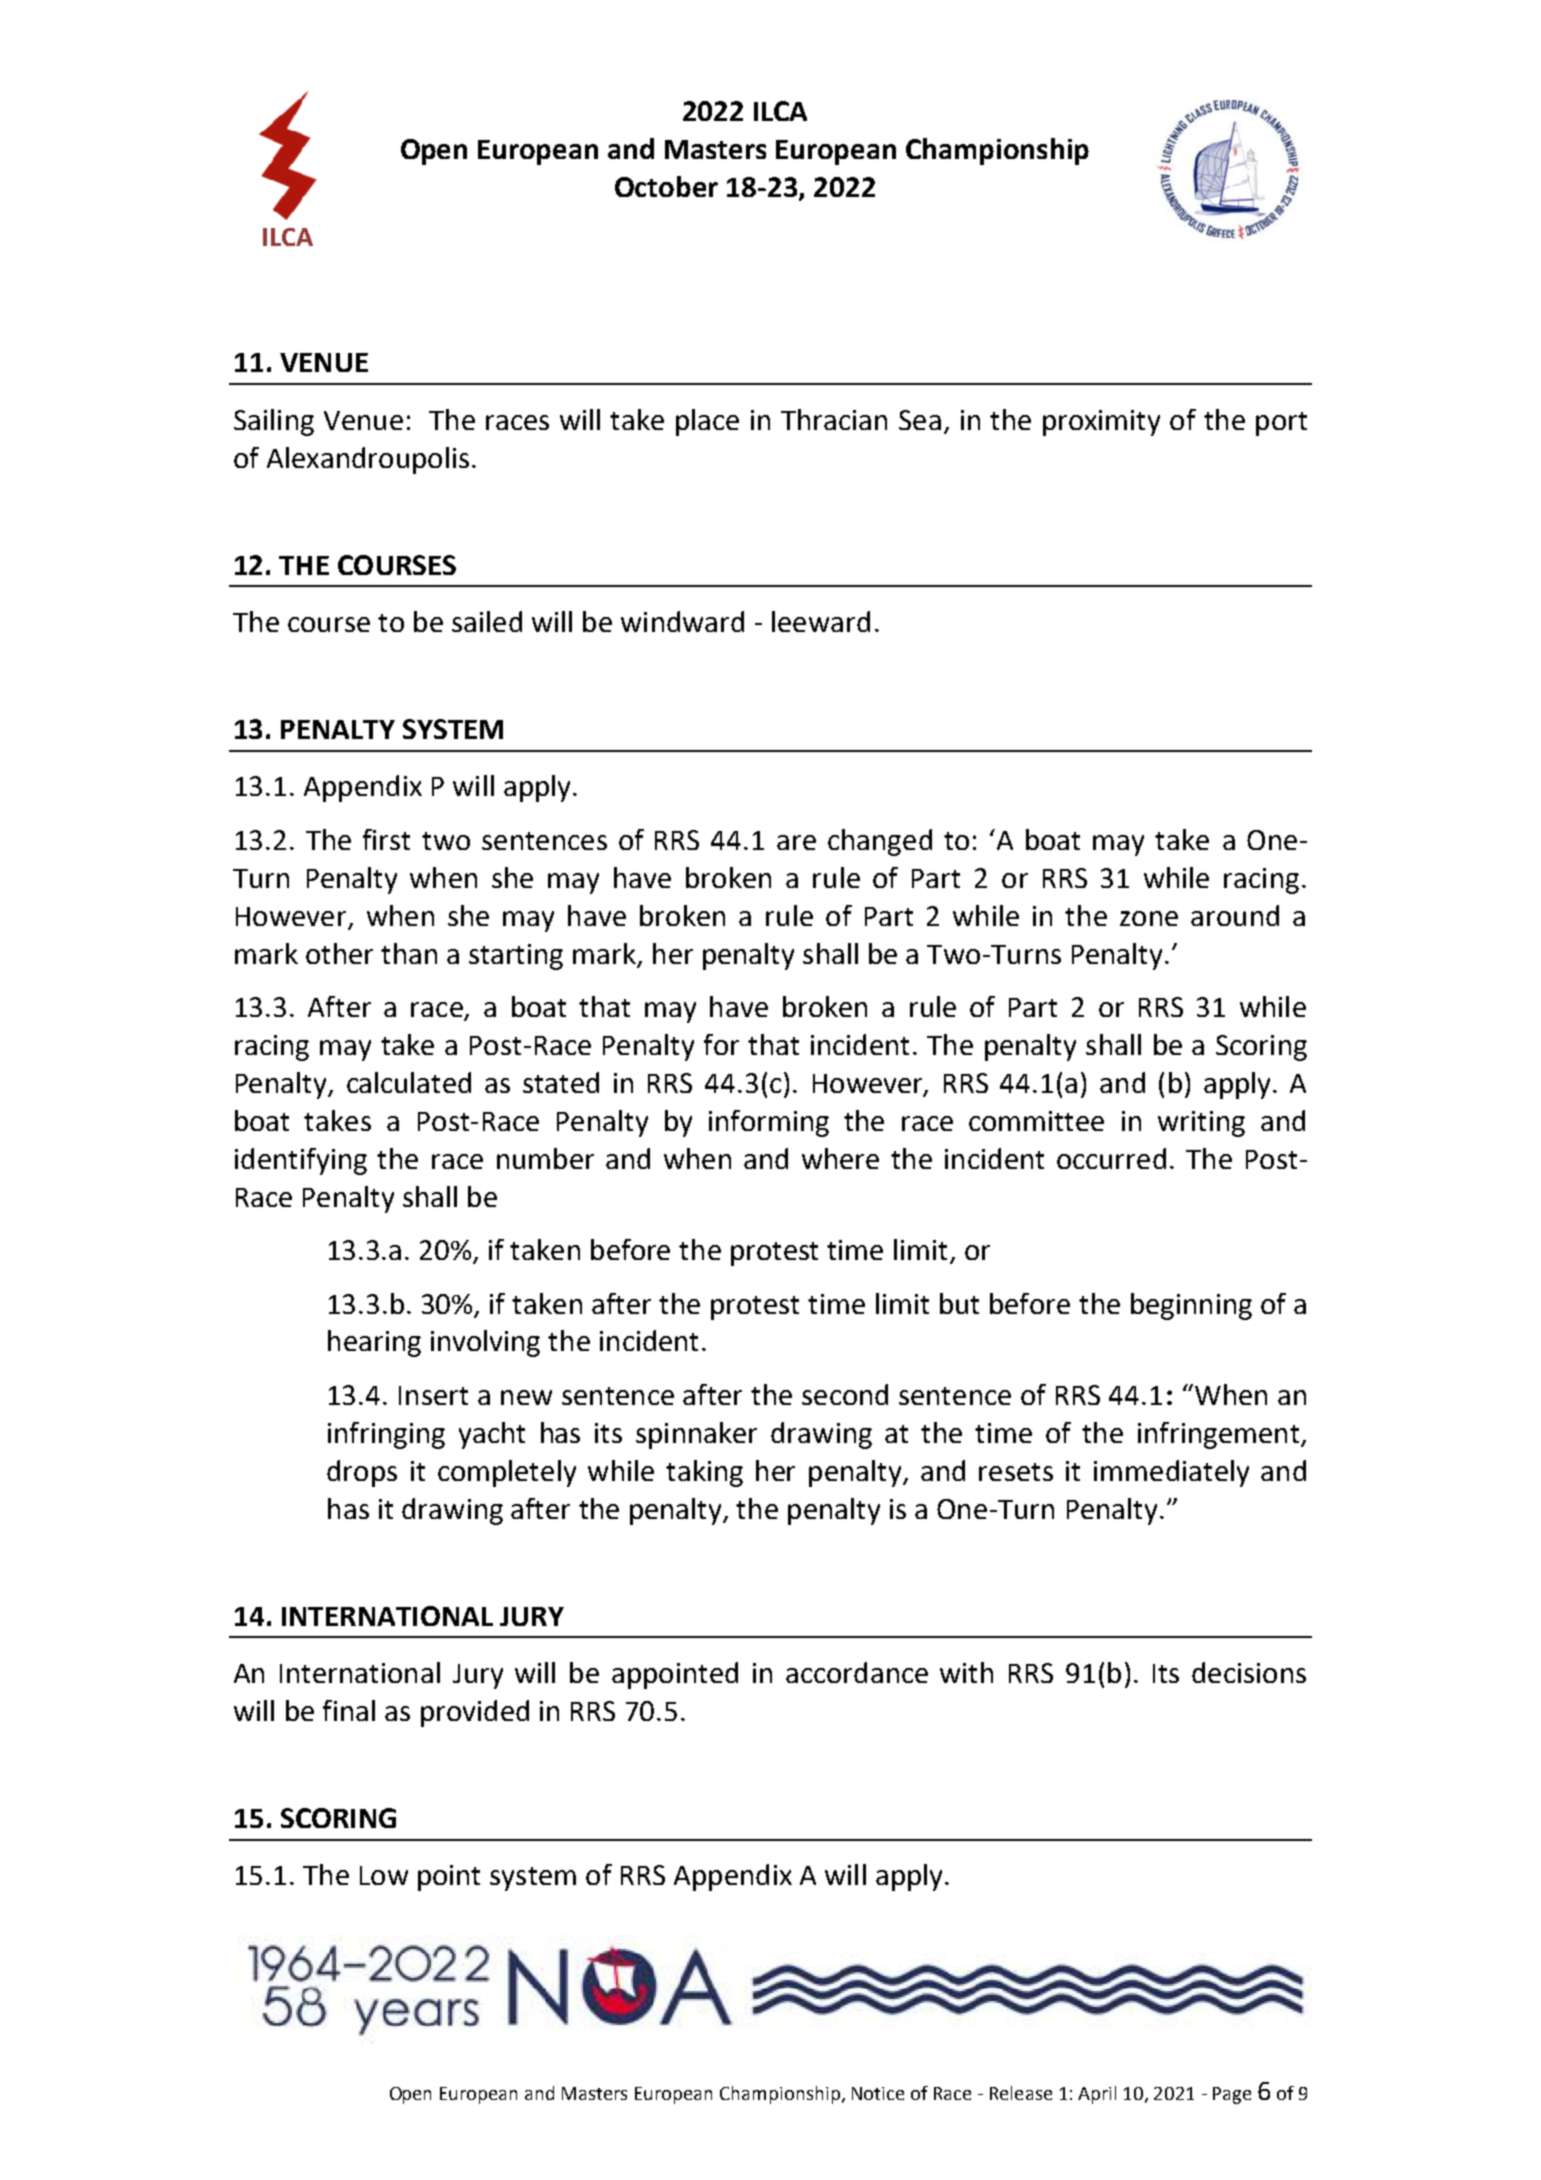  Describe the element at coordinates (362, 1473) in the document. I see `drops` at that location.
